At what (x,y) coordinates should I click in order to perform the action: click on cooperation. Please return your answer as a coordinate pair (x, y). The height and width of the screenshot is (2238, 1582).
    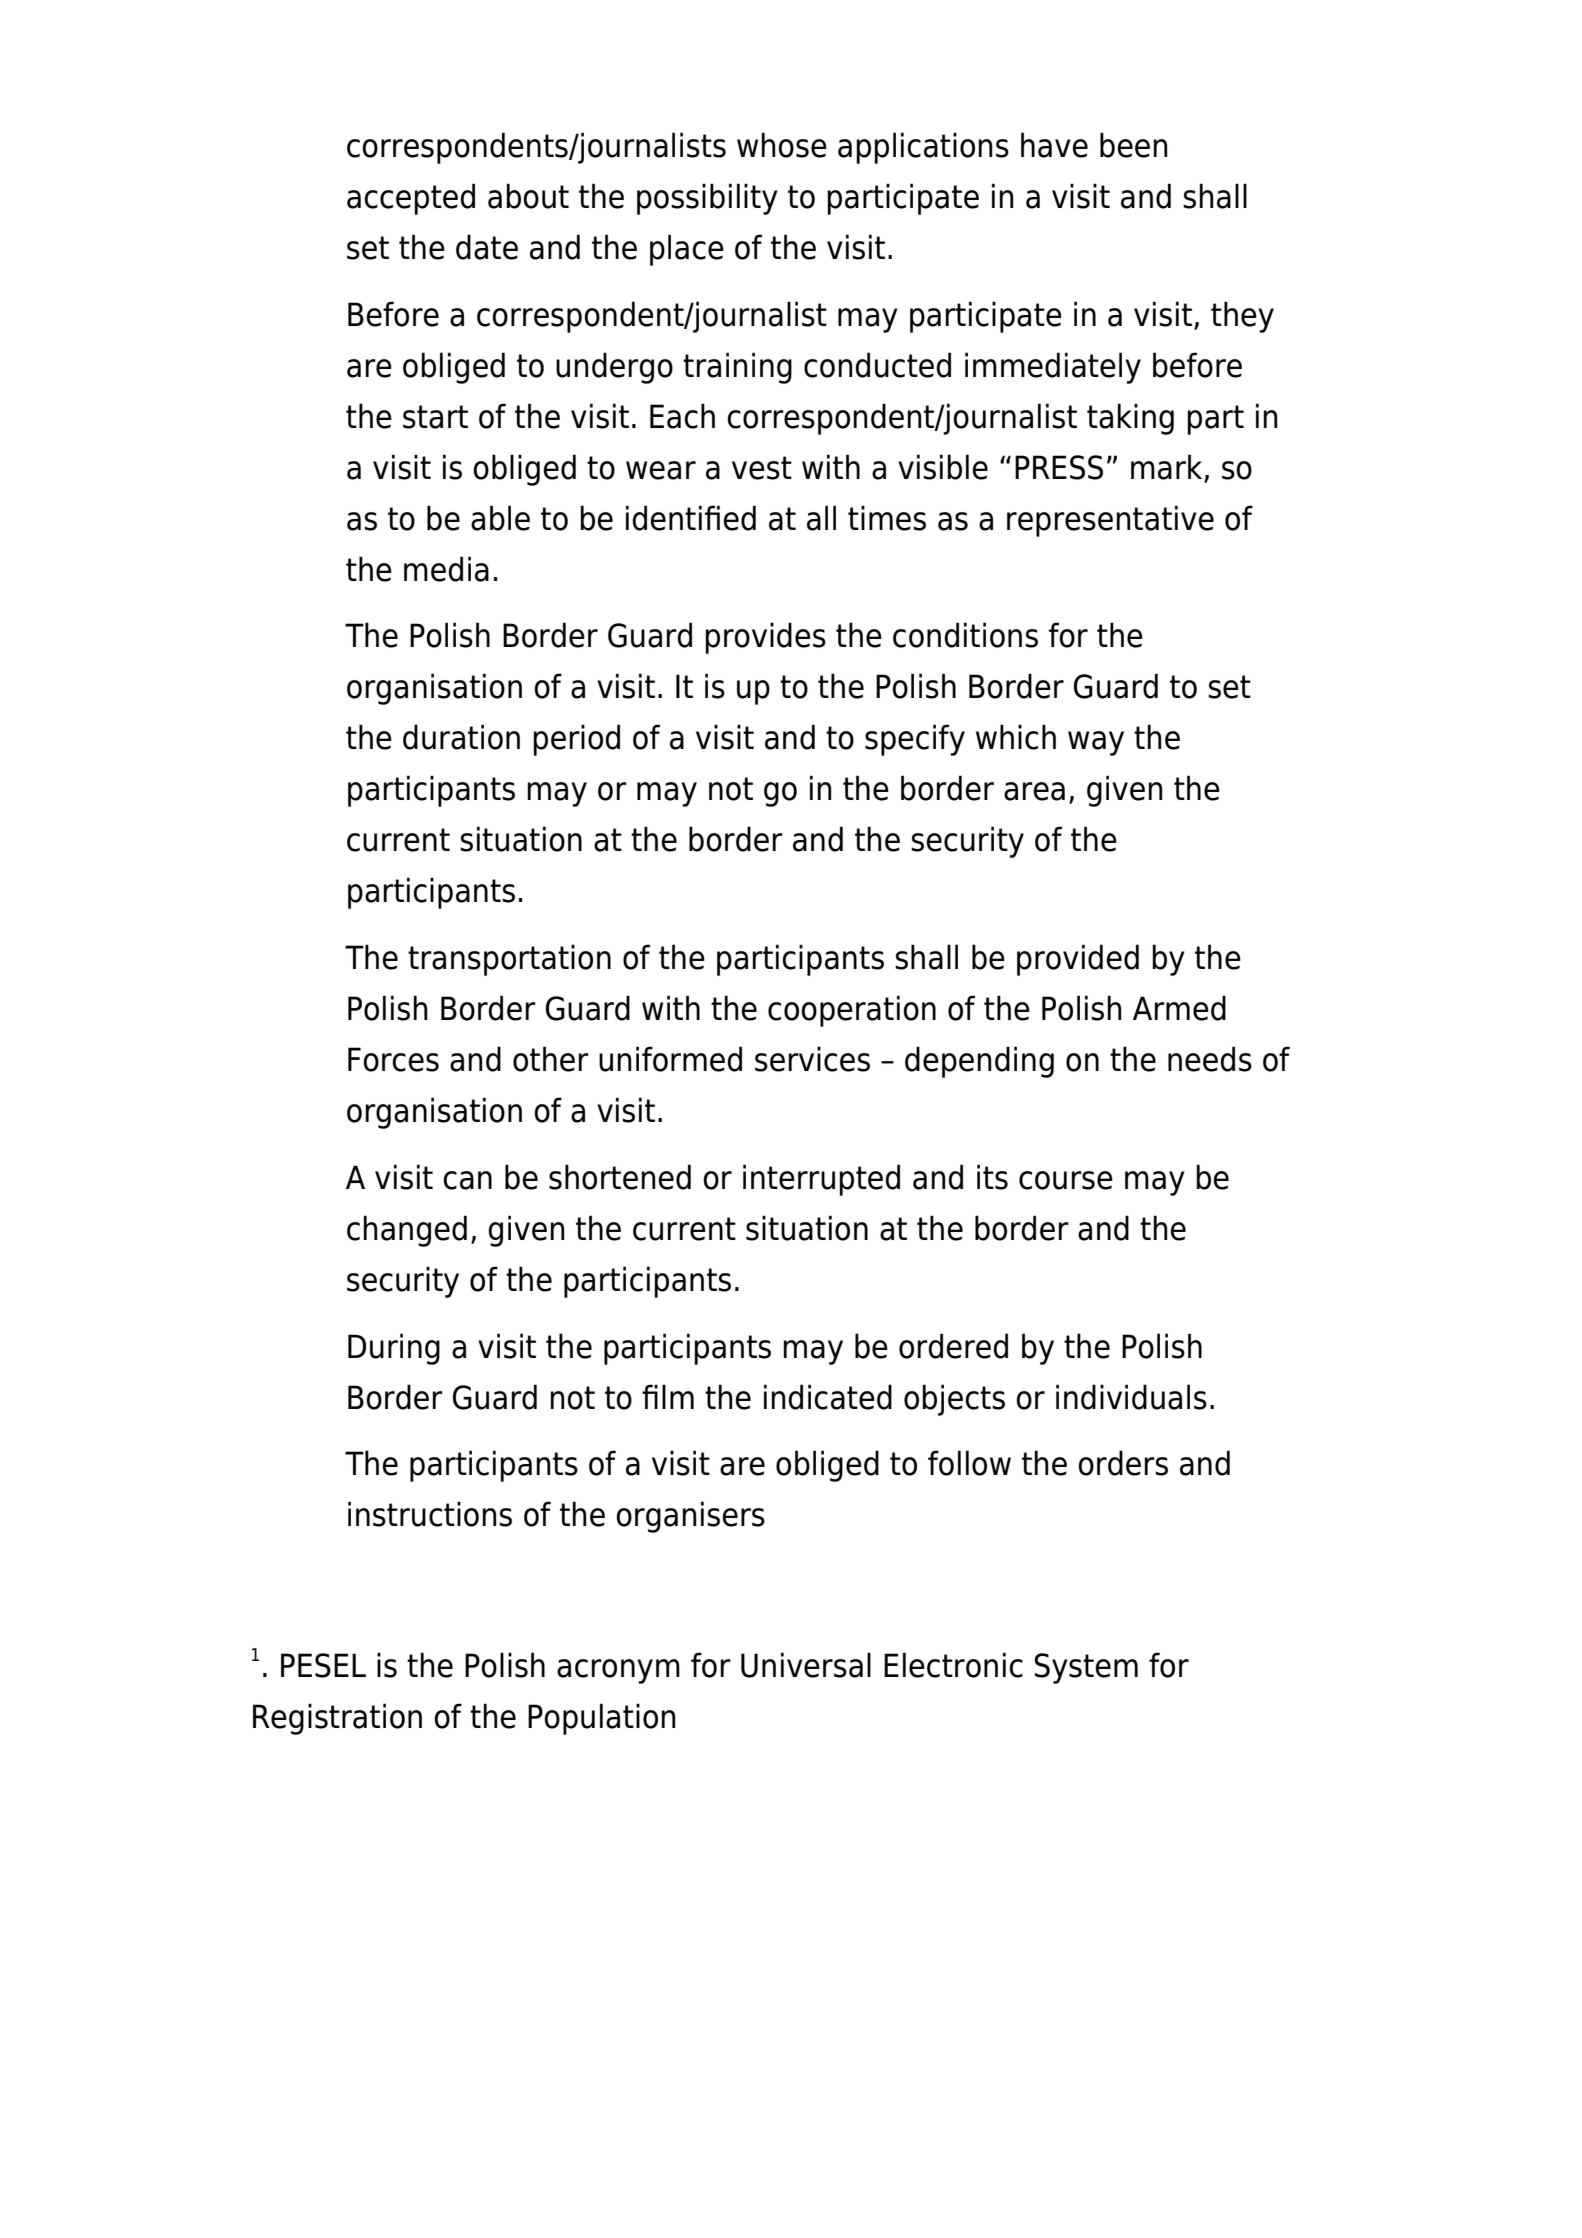
    Looking at the image, I should click on (852, 1011).
